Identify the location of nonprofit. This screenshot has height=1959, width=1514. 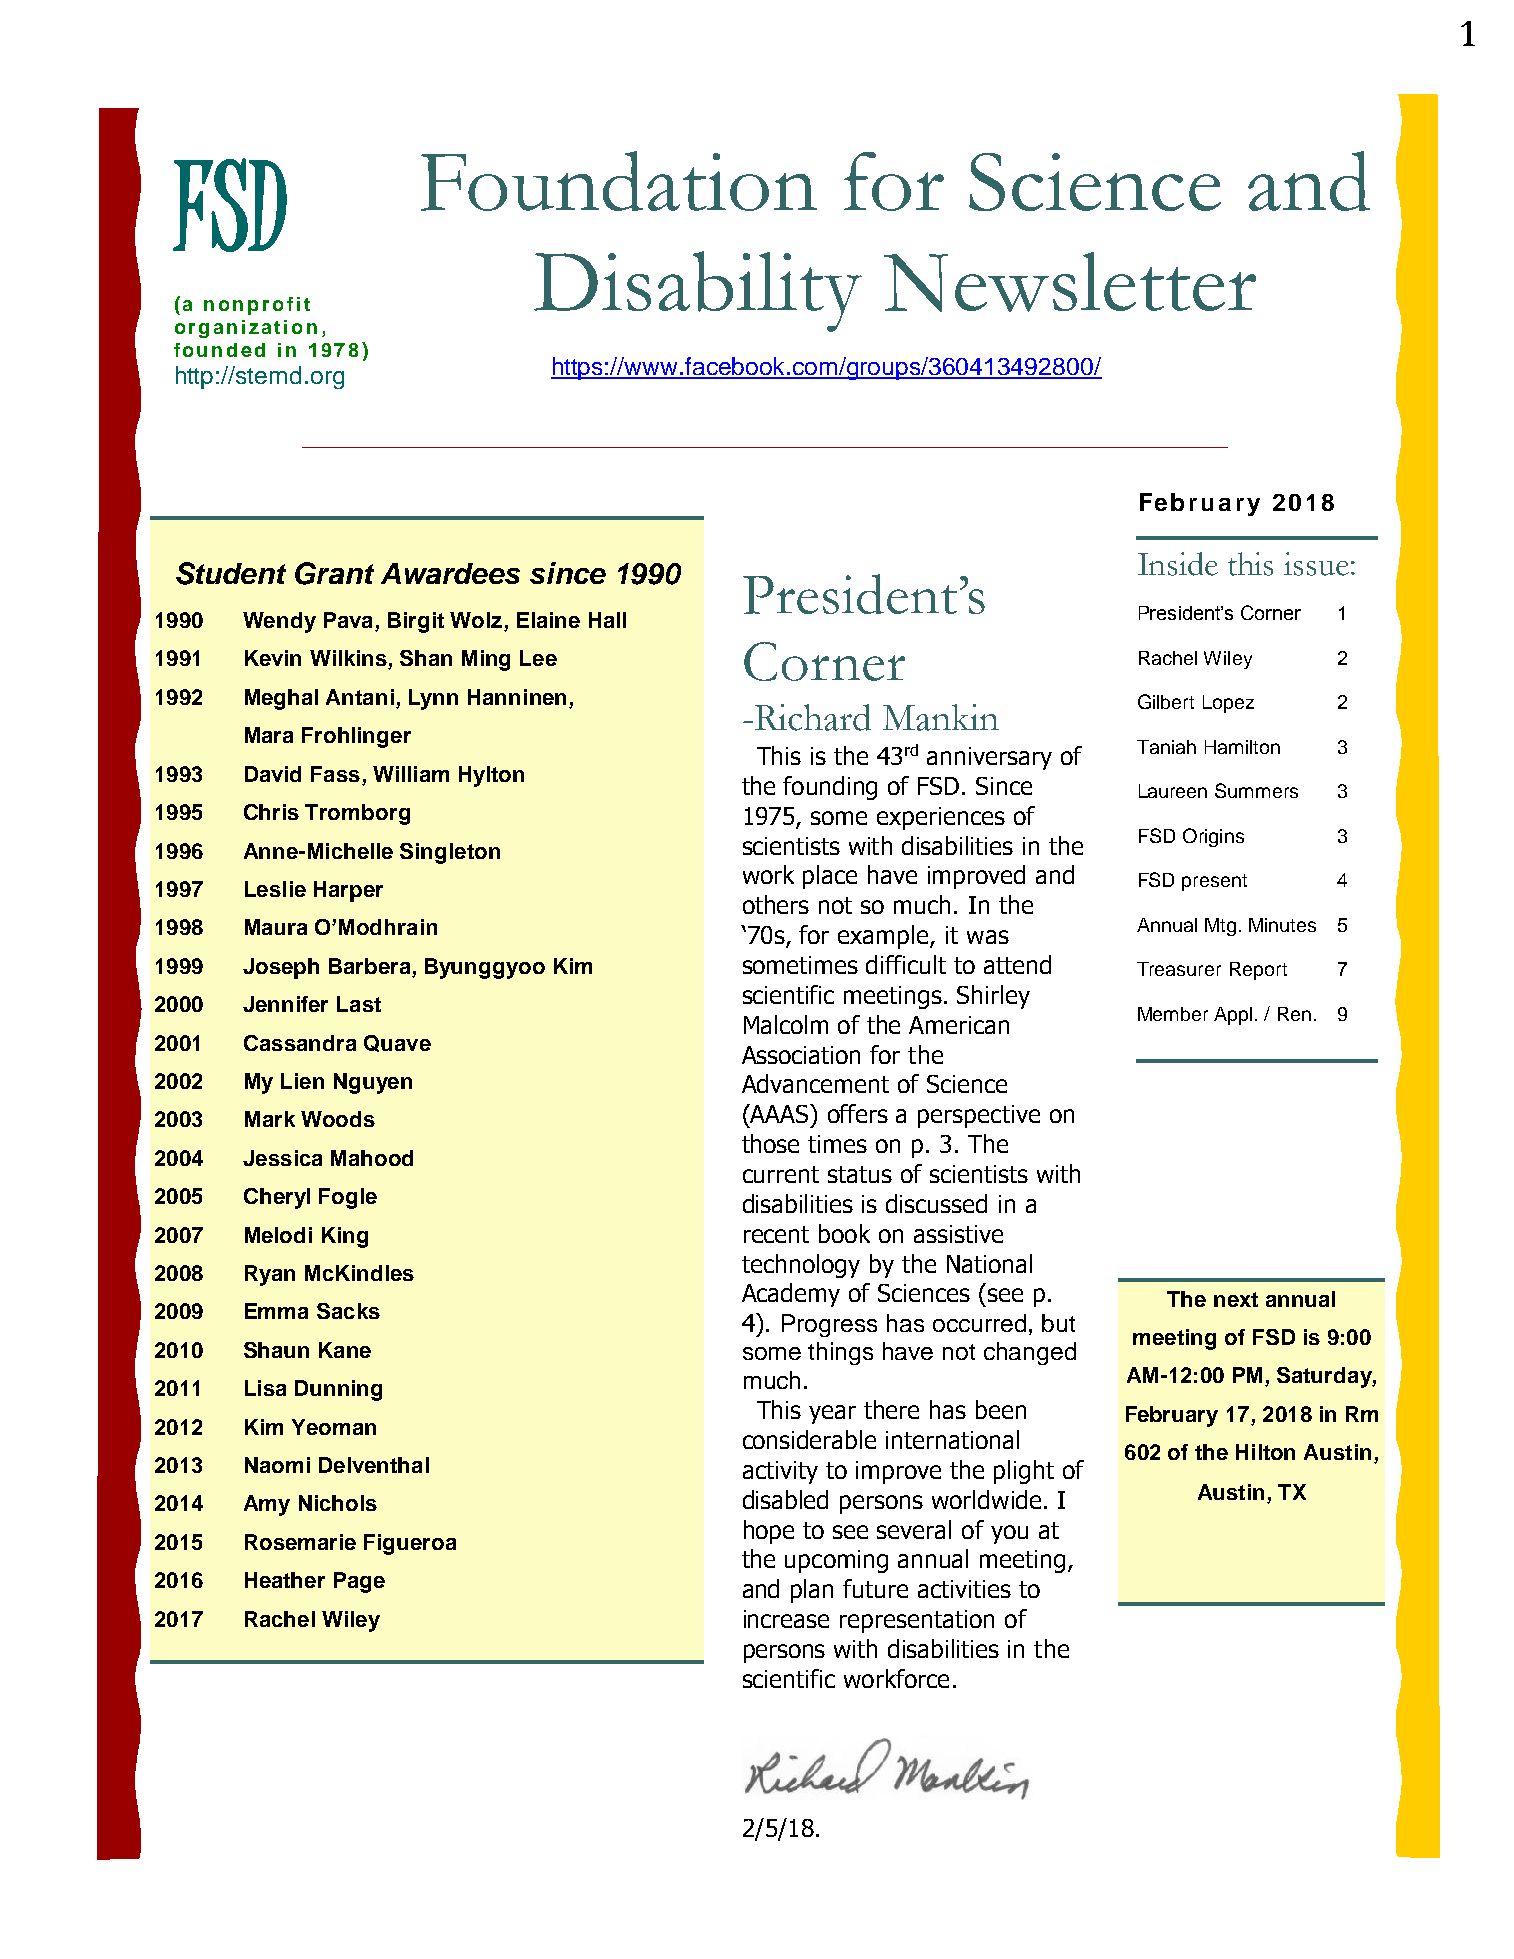
(257, 306).
